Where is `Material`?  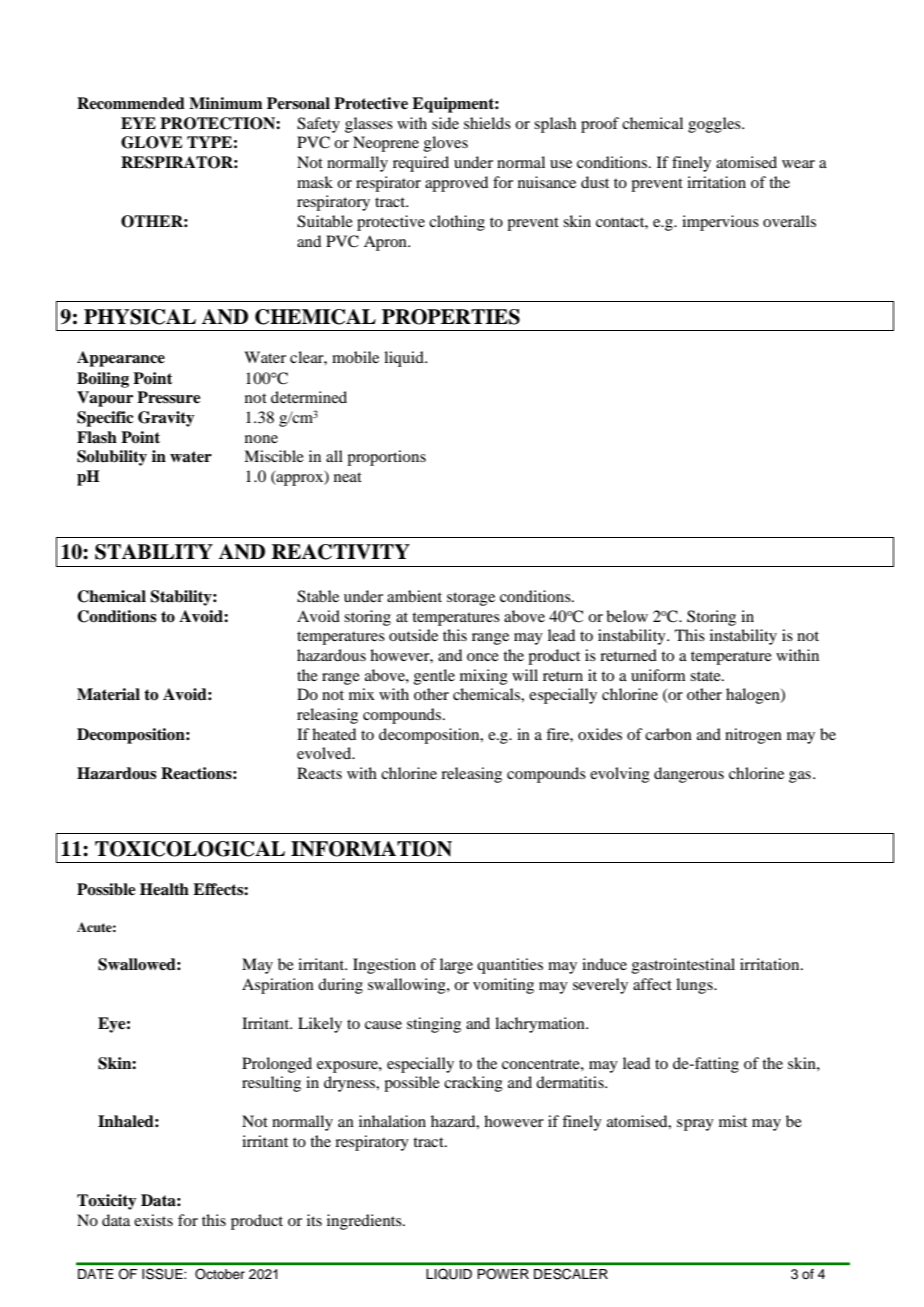 Material is located at coordinates (108, 694).
